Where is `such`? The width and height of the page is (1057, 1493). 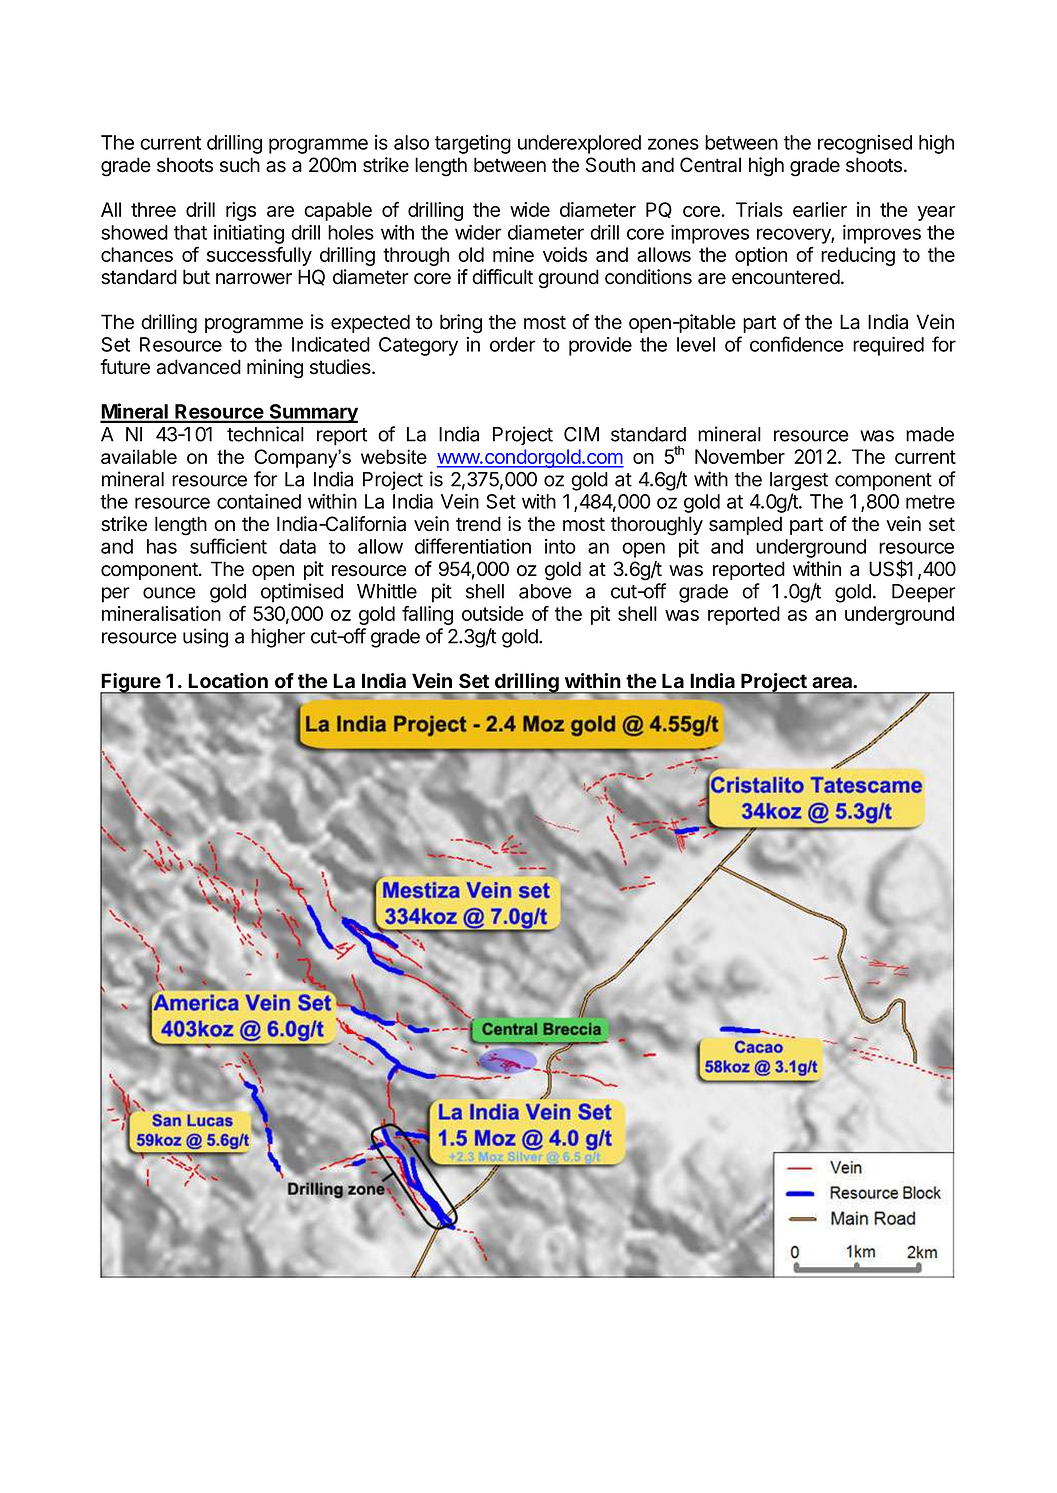
such is located at coordinates (240, 165).
